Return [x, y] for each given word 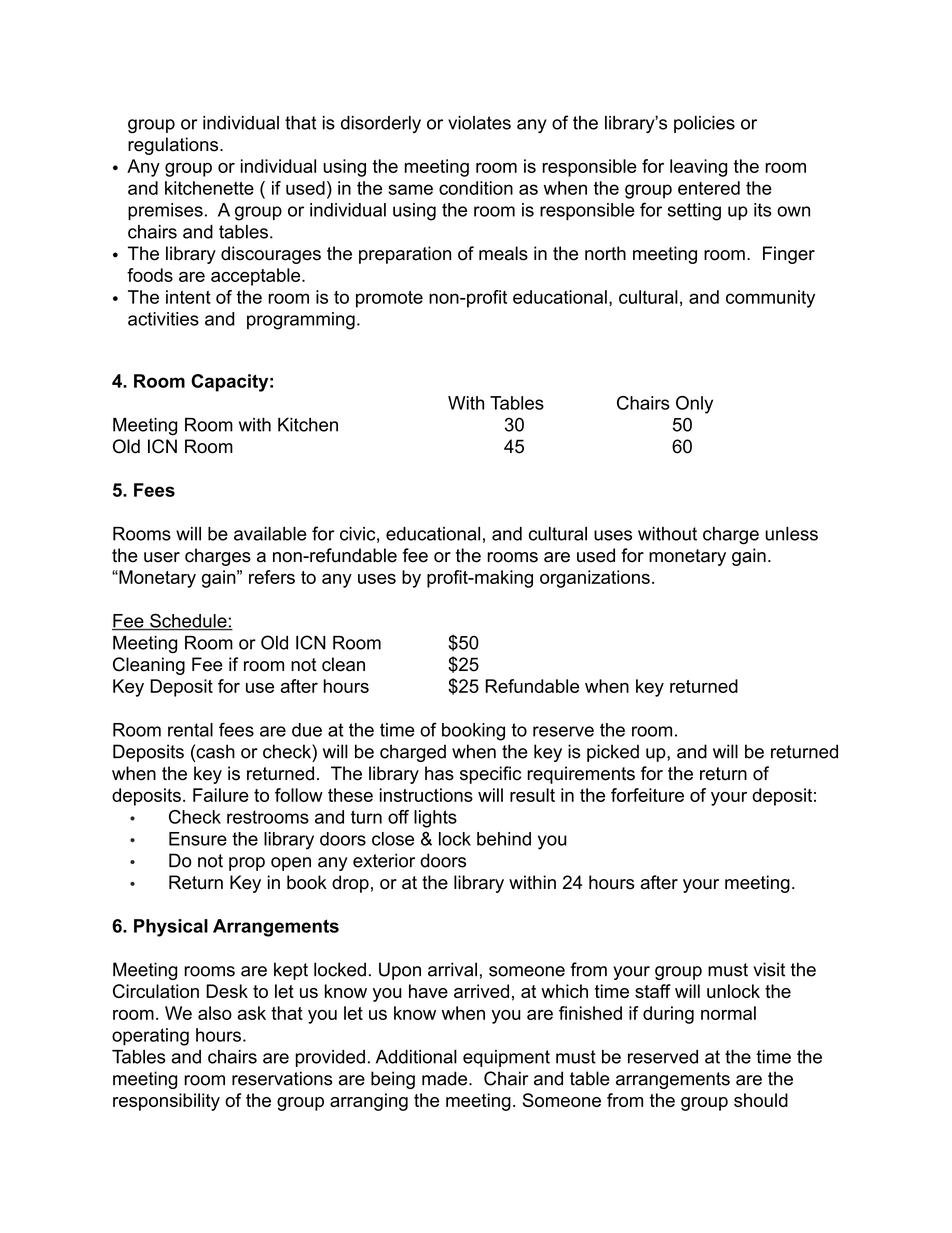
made [446, 1078]
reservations [282, 1078]
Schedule [188, 621]
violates [479, 123]
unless [791, 534]
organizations [595, 579]
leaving [698, 168]
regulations [174, 146]
